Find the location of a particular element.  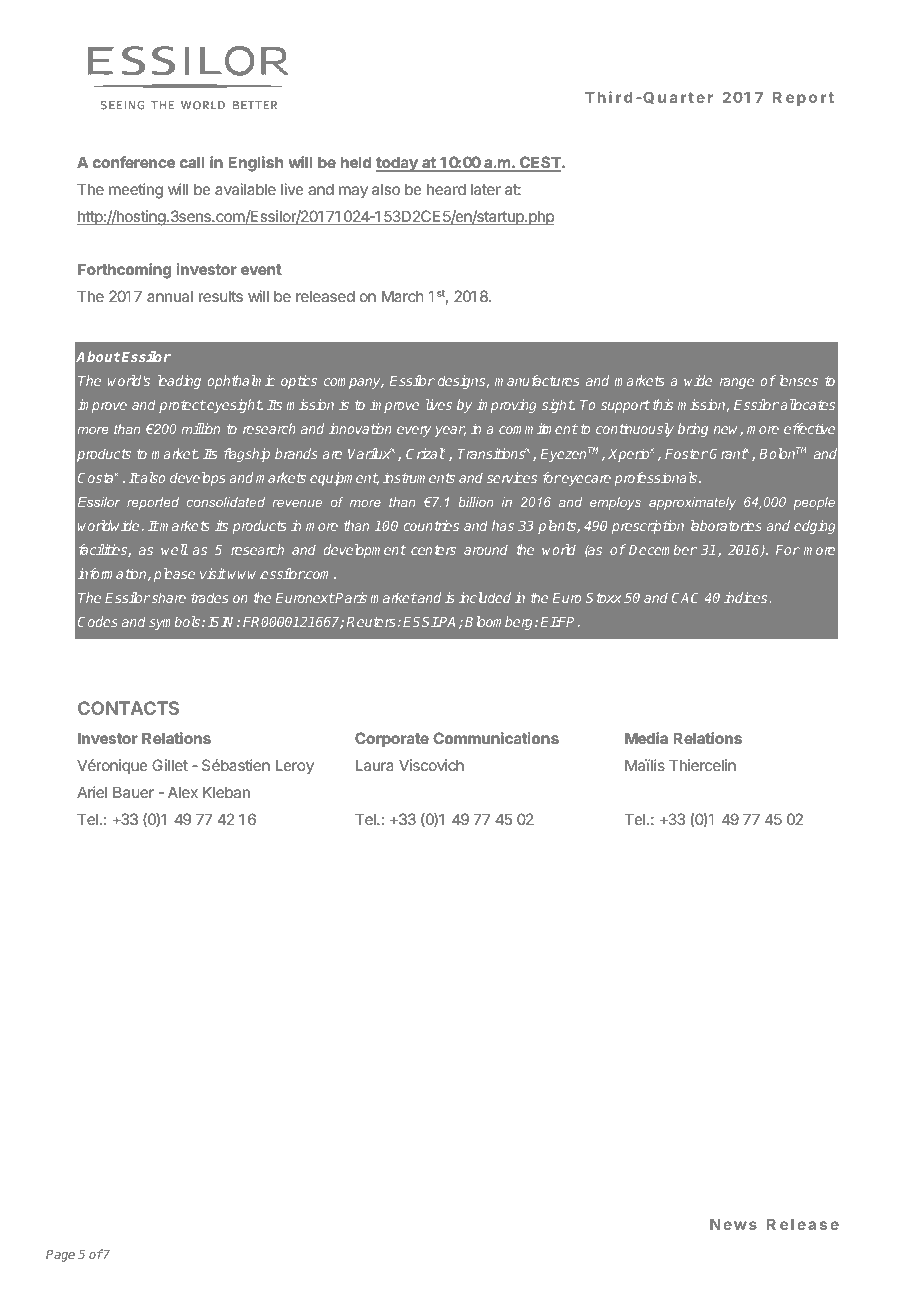

Page is located at coordinates (60, 1256).
